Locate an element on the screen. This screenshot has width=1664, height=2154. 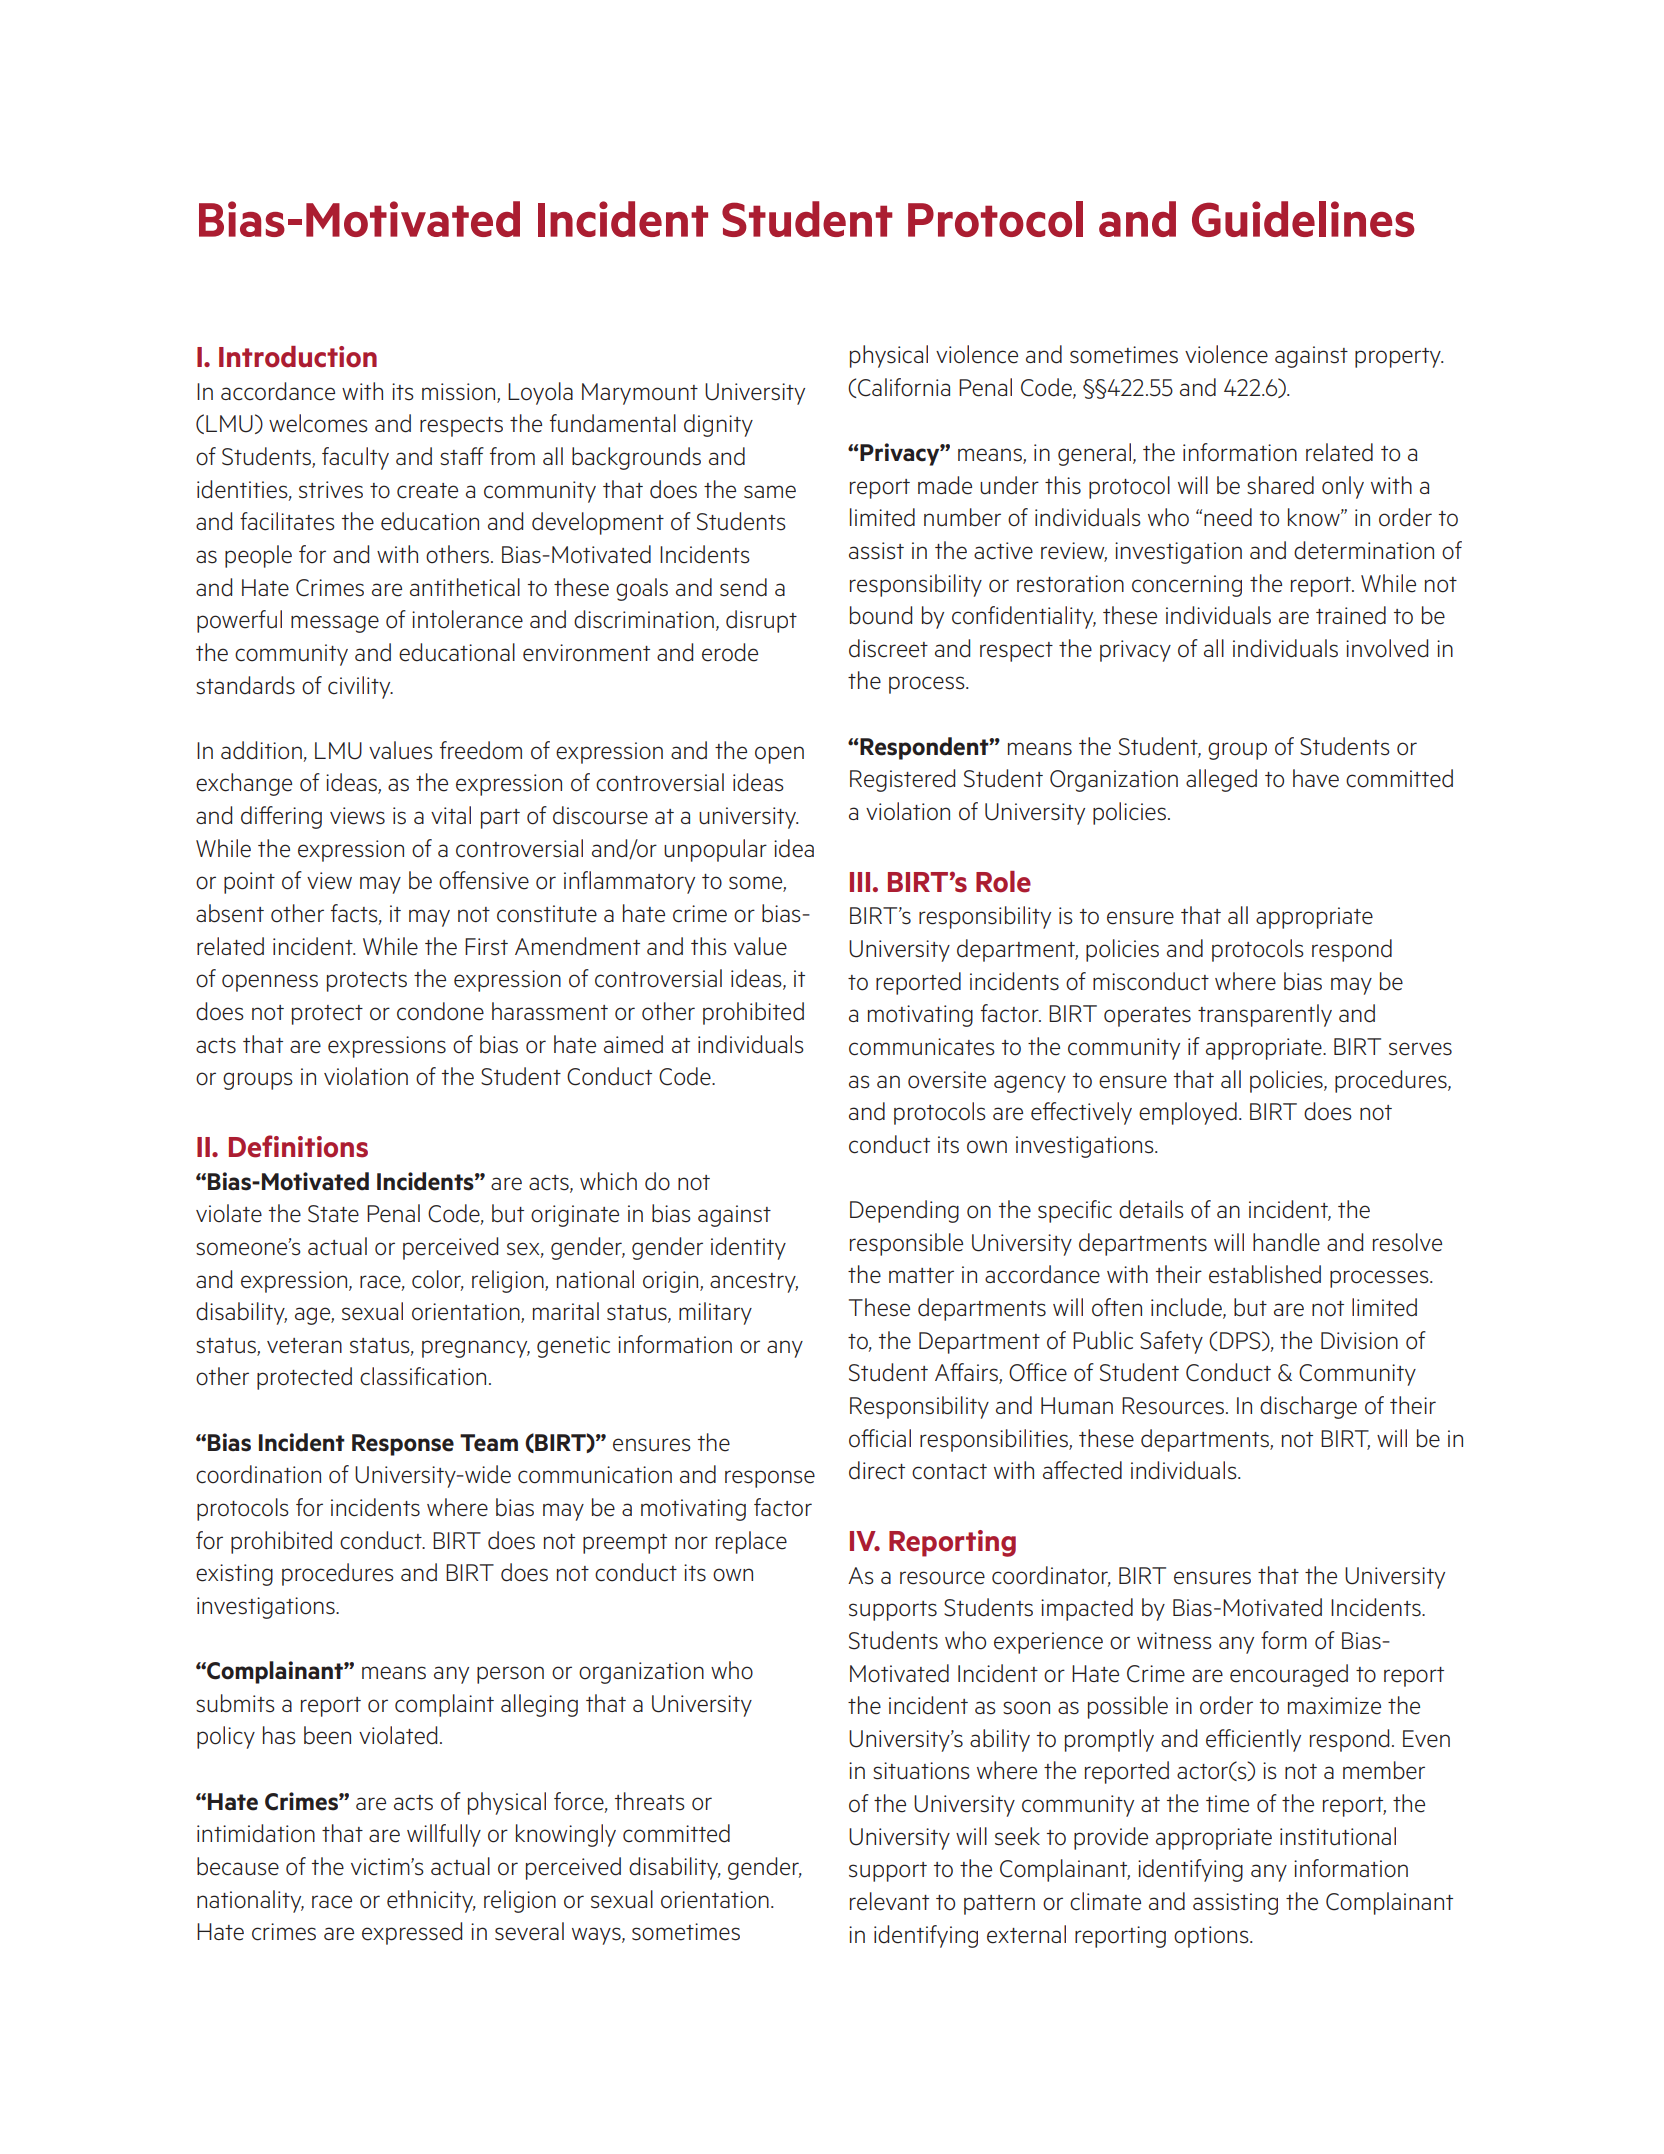
Guidelines is located at coordinates (1303, 219).
